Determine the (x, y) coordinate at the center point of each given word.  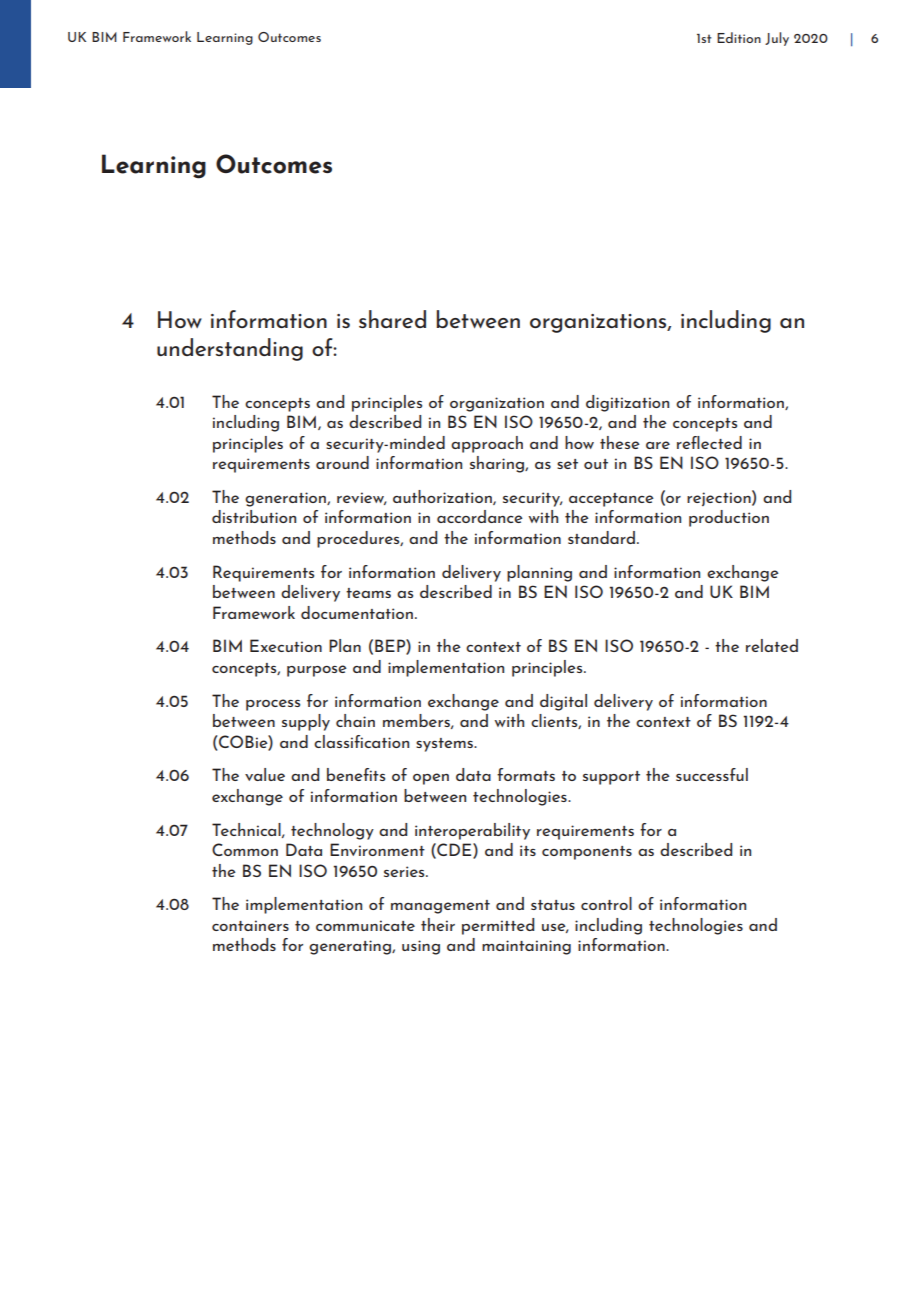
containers (250, 925)
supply (306, 722)
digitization (627, 403)
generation (286, 499)
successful (712, 774)
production (729, 518)
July (777, 39)
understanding (230, 349)
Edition (739, 37)
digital (563, 702)
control (606, 903)
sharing (498, 464)
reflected (709, 442)
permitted (498, 926)
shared (392, 319)
